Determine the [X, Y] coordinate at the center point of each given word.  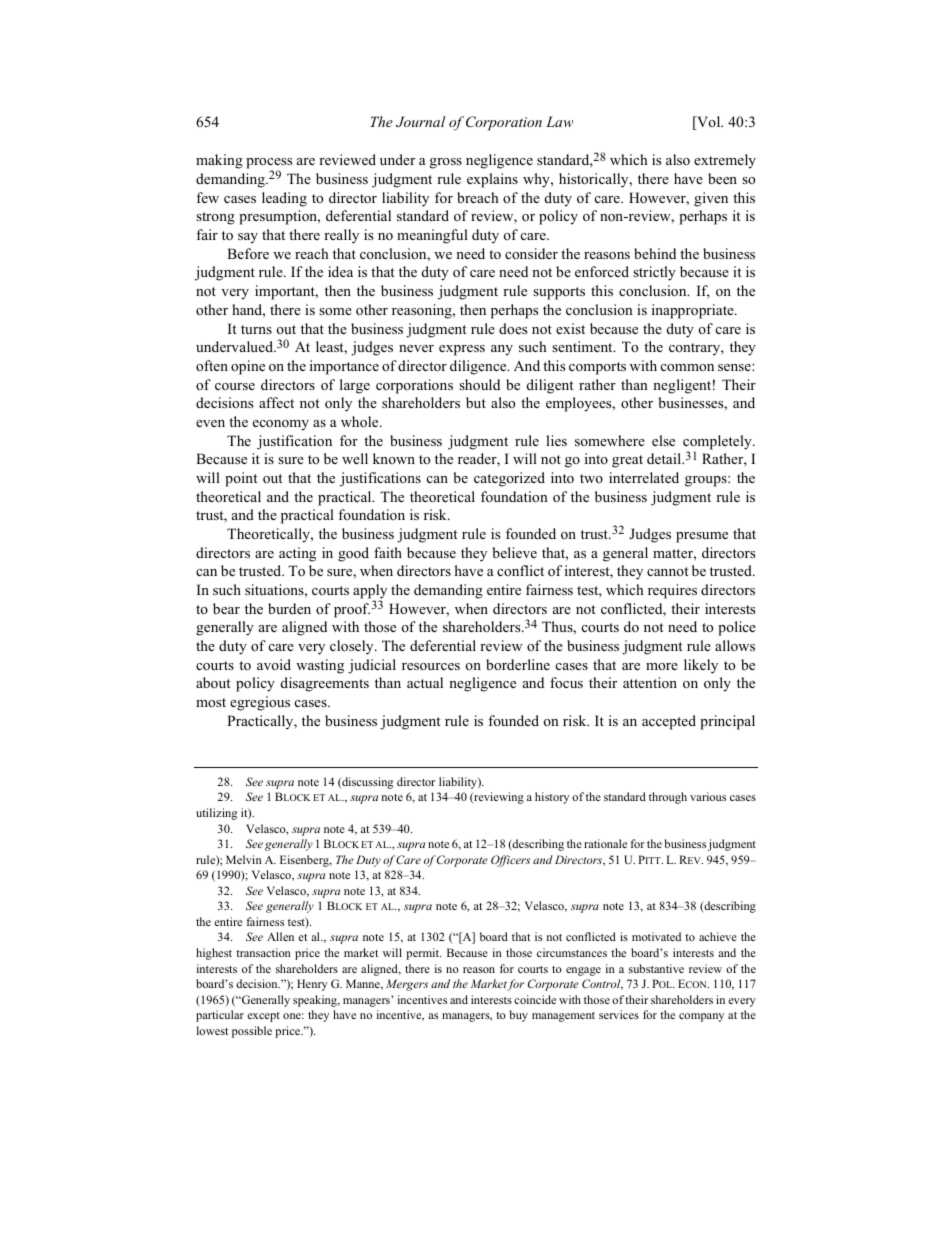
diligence [479, 367]
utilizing [216, 814]
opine [248, 367]
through [668, 798]
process [269, 165]
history [552, 798]
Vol [709, 123]
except [263, 1017]
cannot [667, 571]
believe [514, 552]
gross [446, 163]
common [687, 367]
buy [519, 1016]
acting [297, 554]
